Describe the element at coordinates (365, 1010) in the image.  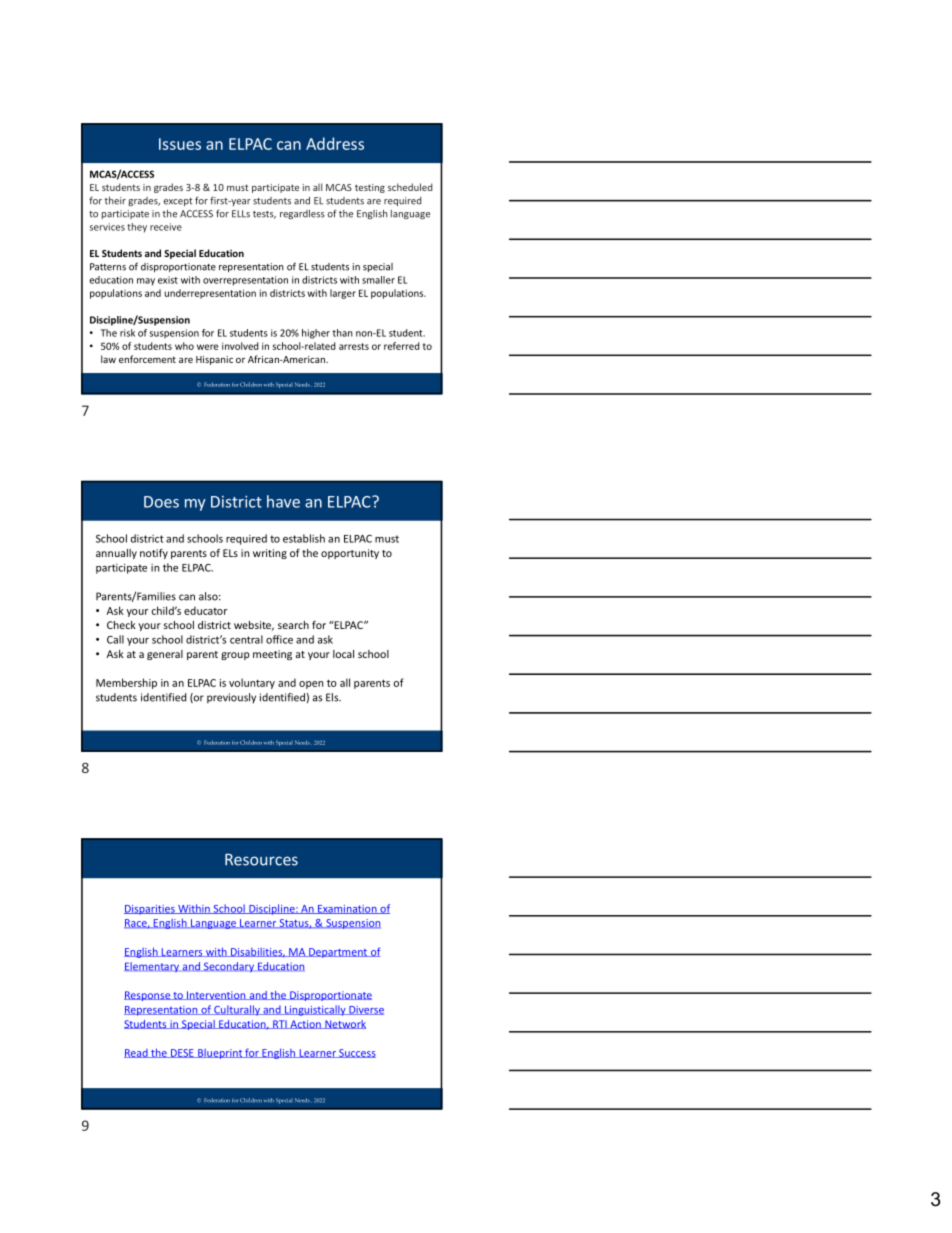
I see `Diverse` at that location.
